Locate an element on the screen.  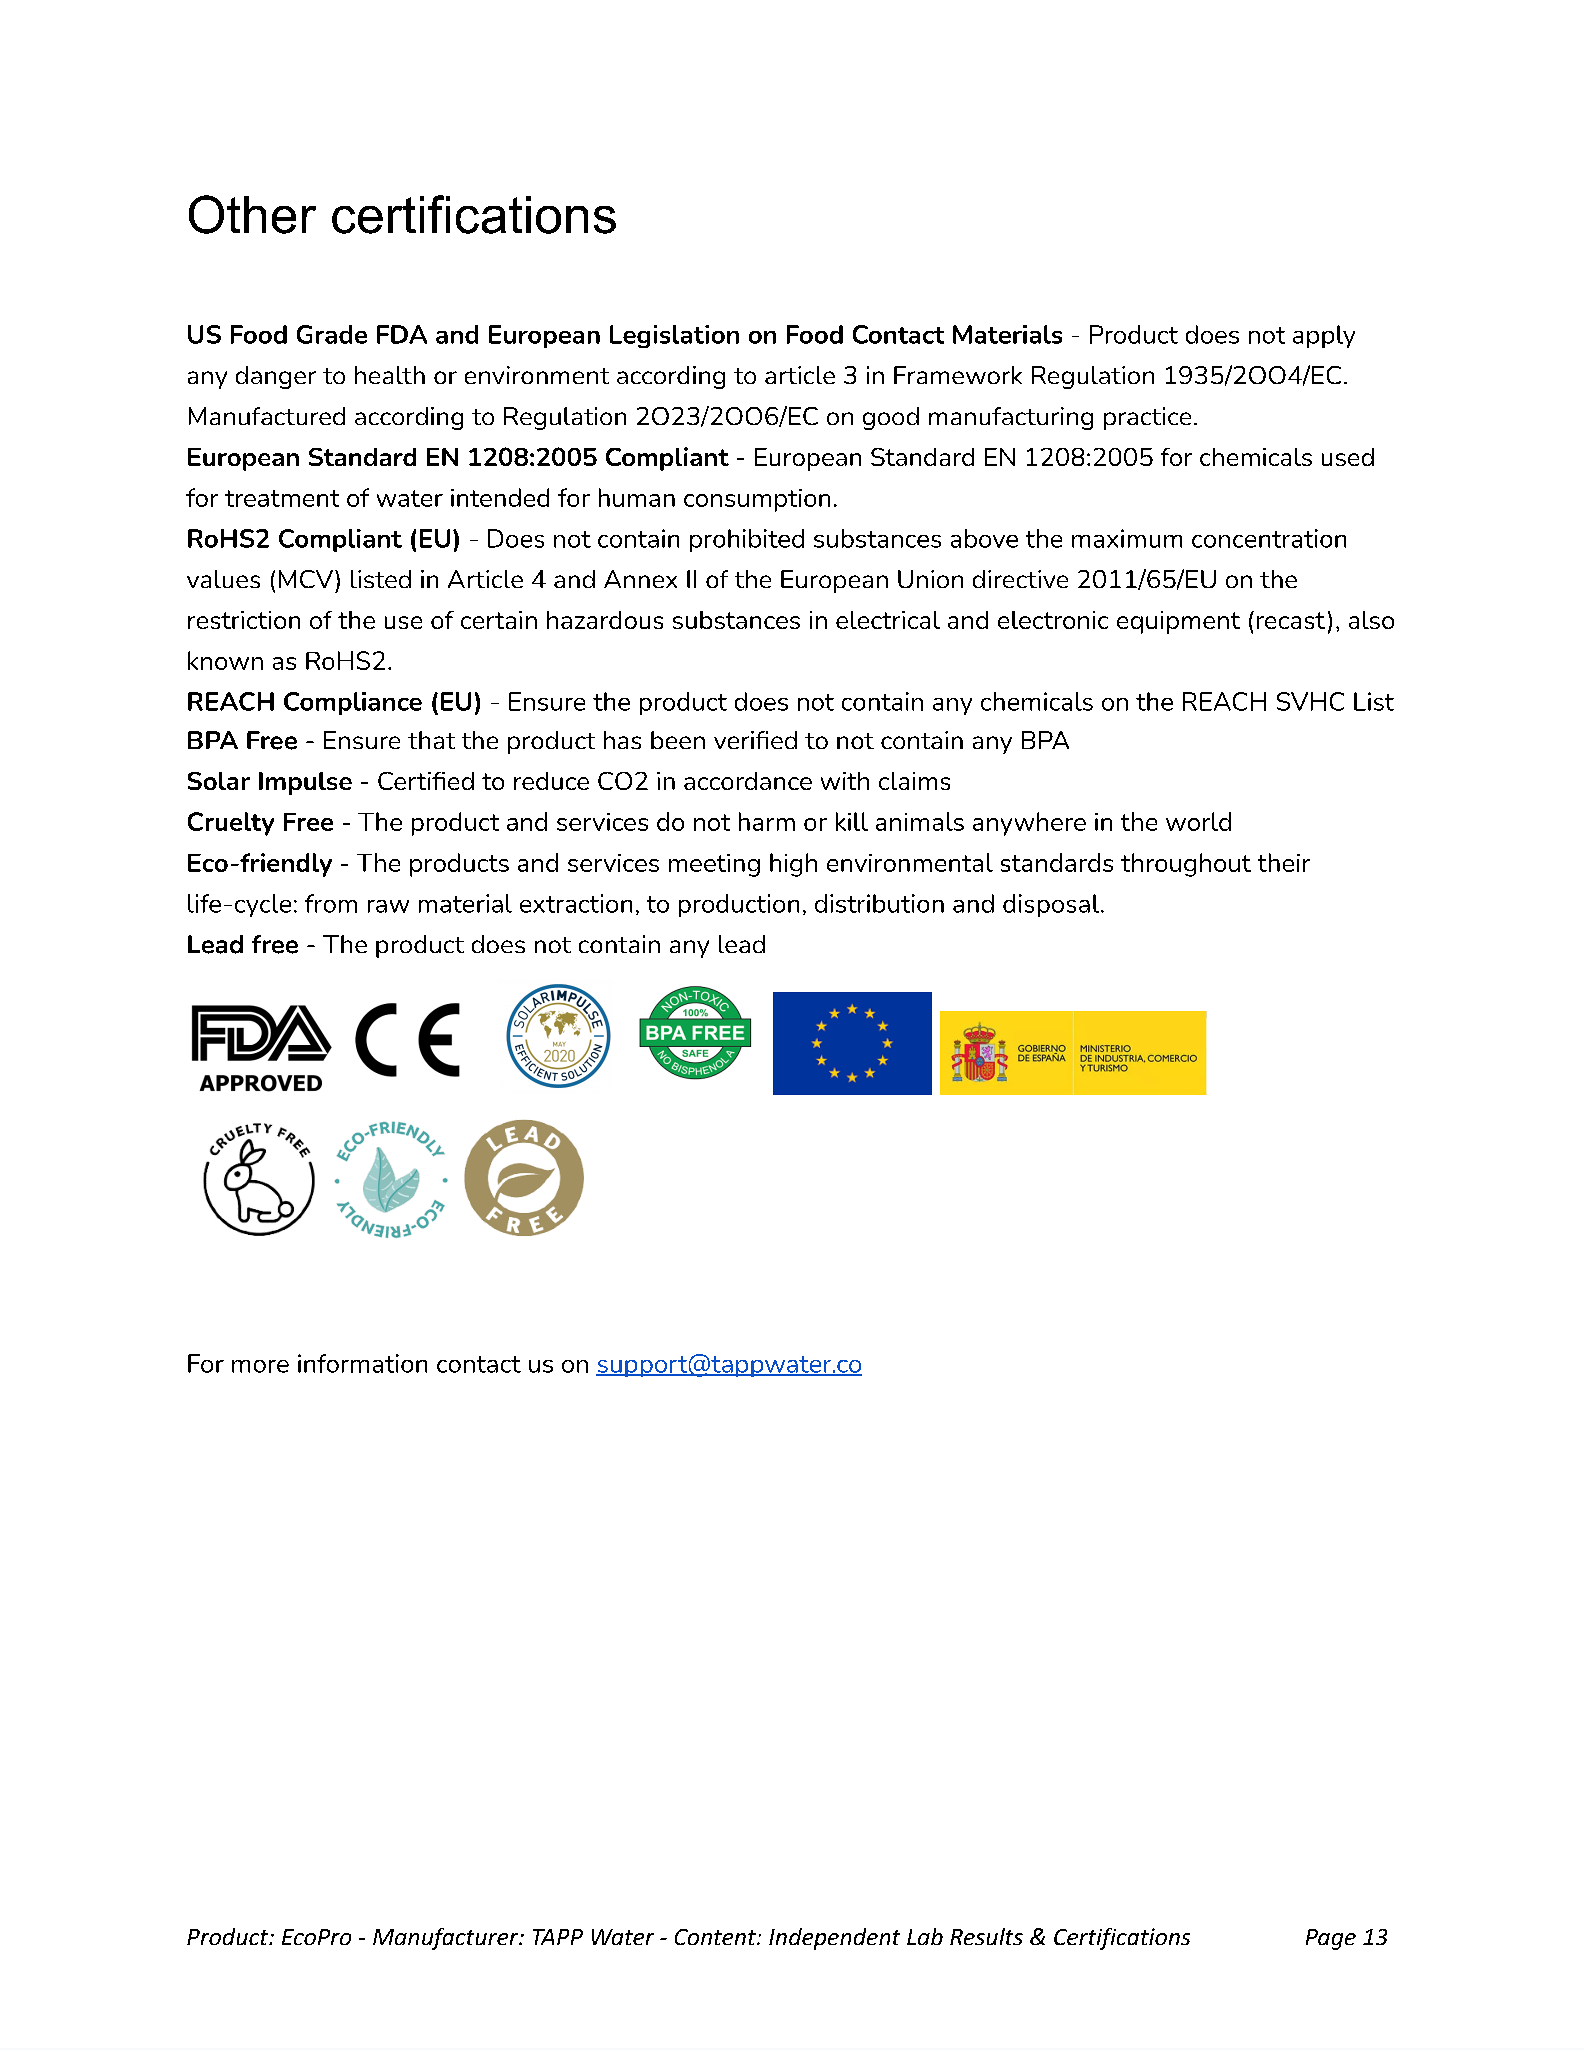
raw is located at coordinates (388, 906).
